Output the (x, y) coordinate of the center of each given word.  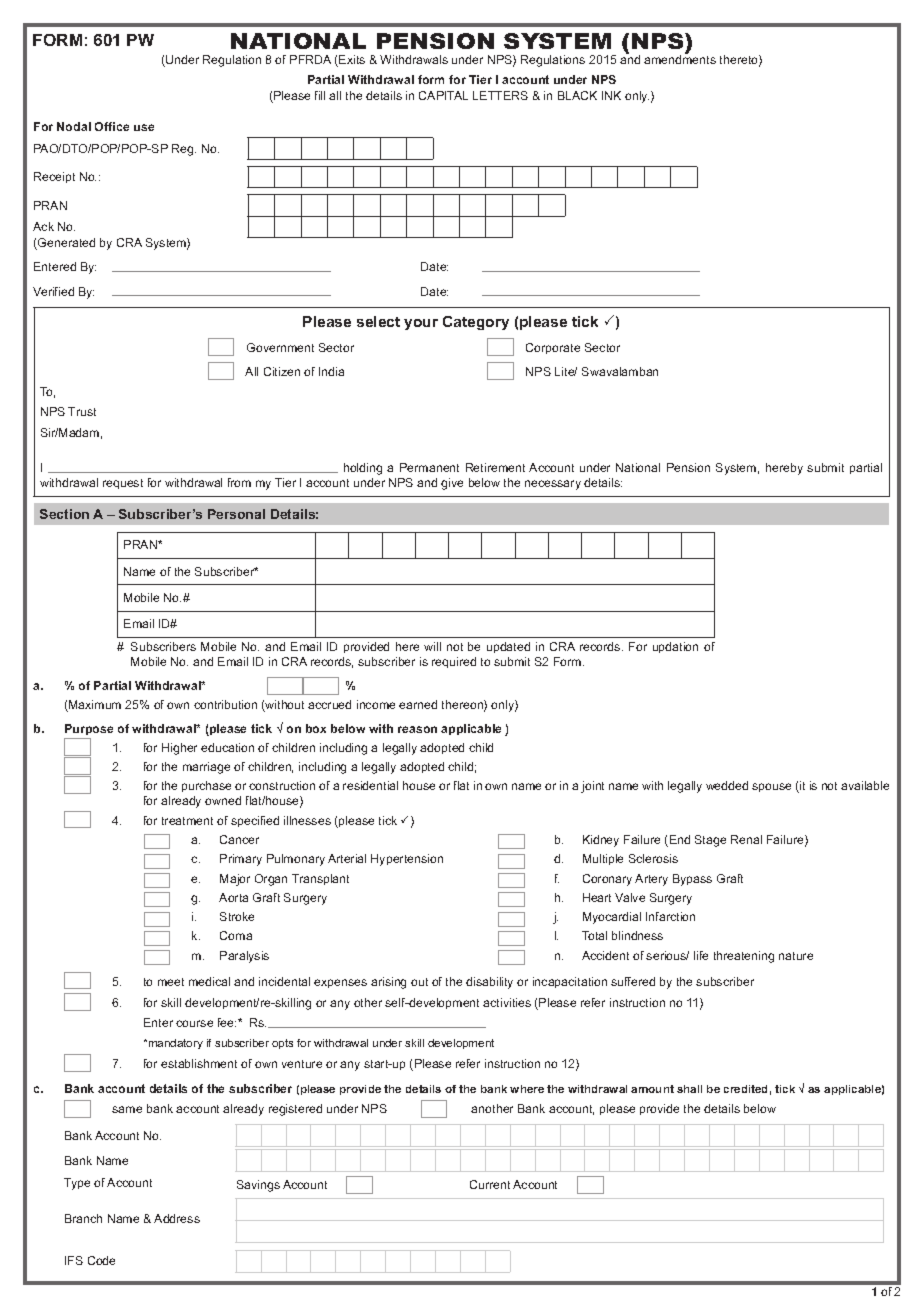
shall (689, 1089)
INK (611, 95)
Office (112, 126)
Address (177, 1218)
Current (490, 1184)
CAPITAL (443, 95)
